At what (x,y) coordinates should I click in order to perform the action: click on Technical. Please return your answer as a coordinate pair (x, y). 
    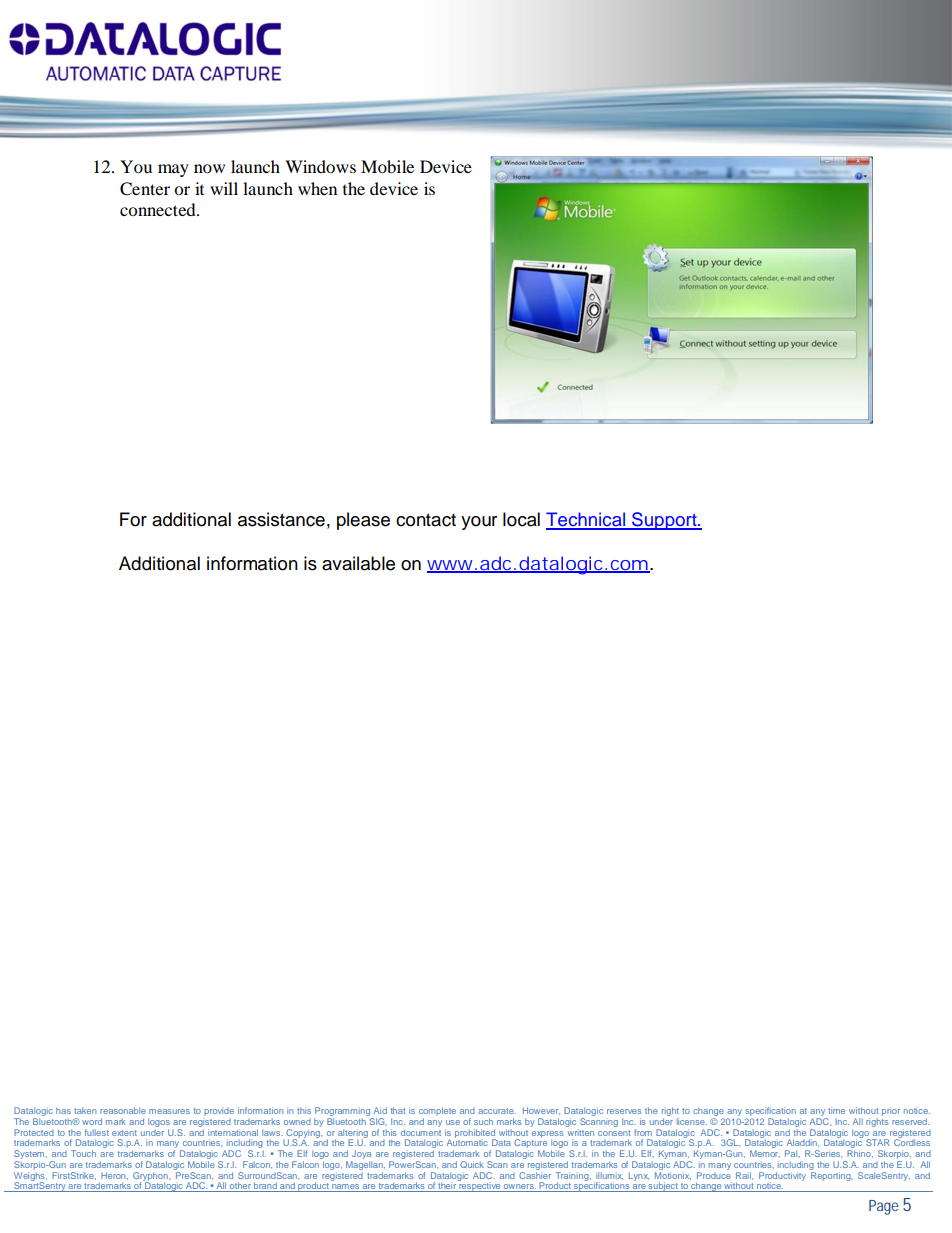
    Looking at the image, I should click on (587, 520).
